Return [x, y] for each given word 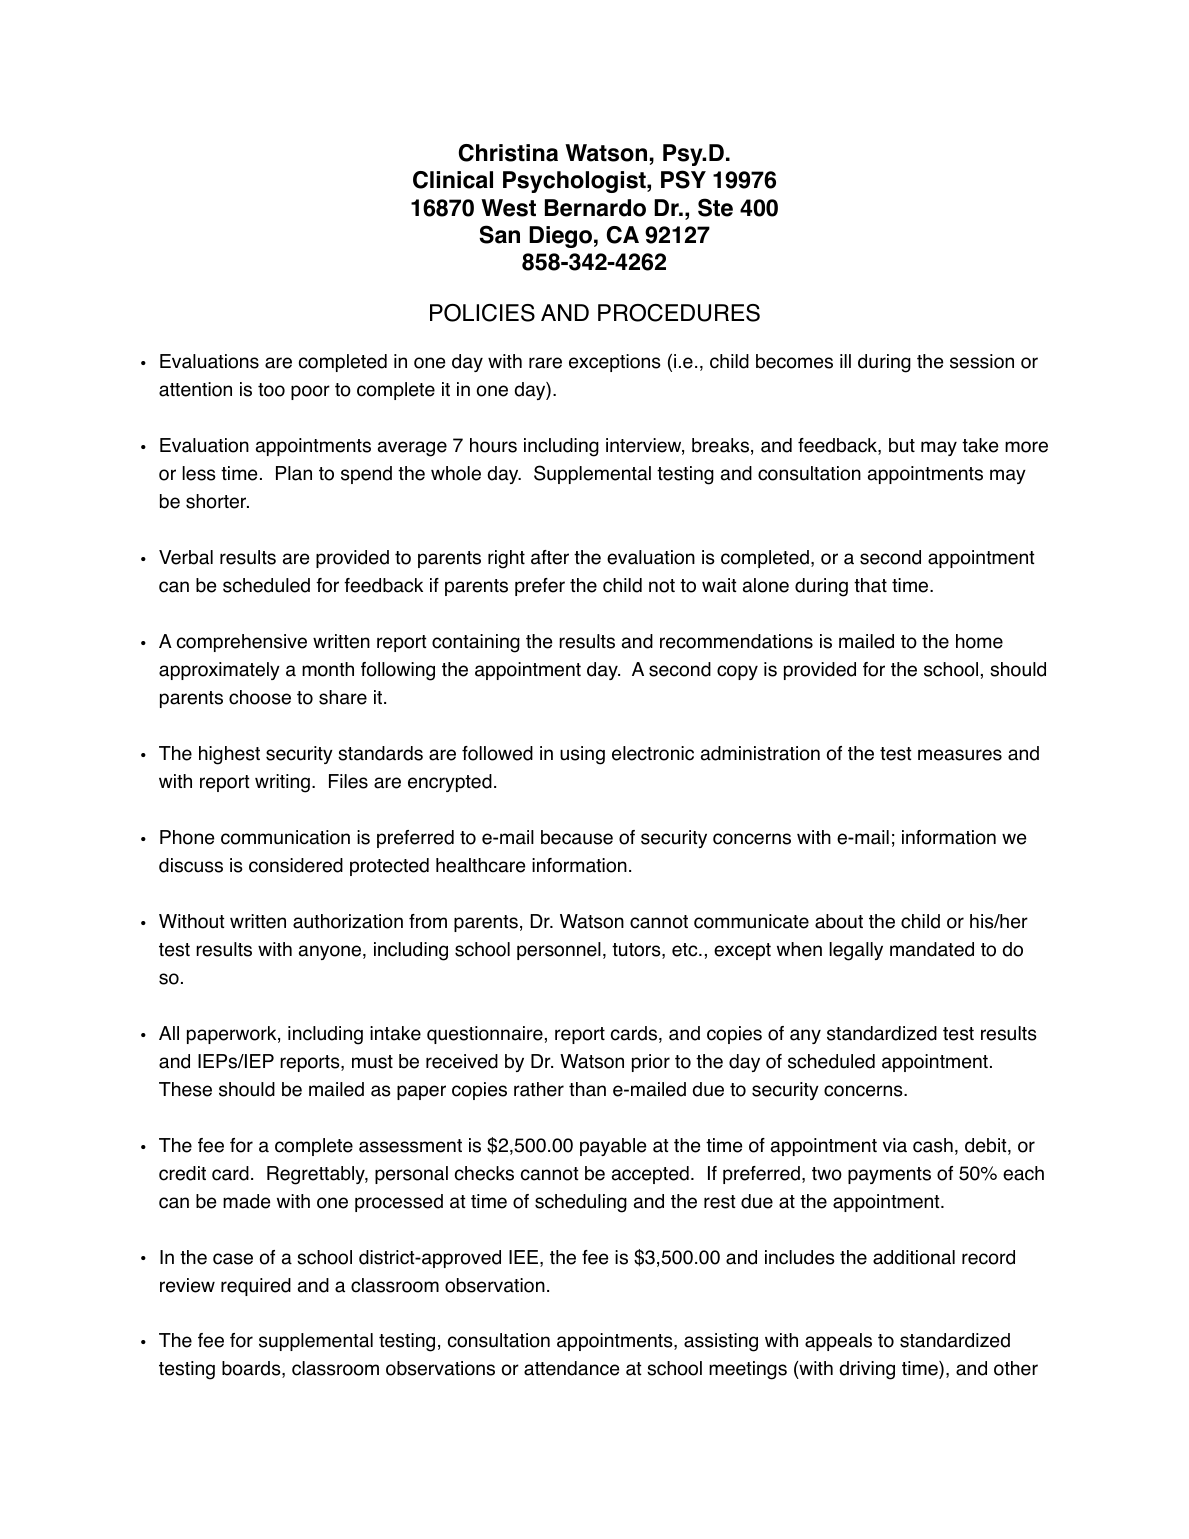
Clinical [453, 180]
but [902, 445]
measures [960, 755]
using [582, 755]
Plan [294, 473]
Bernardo [595, 208]
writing [282, 783]
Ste [715, 207]
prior [651, 1063]
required [256, 1287]
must [372, 1062]
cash [933, 1145]
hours [493, 445]
